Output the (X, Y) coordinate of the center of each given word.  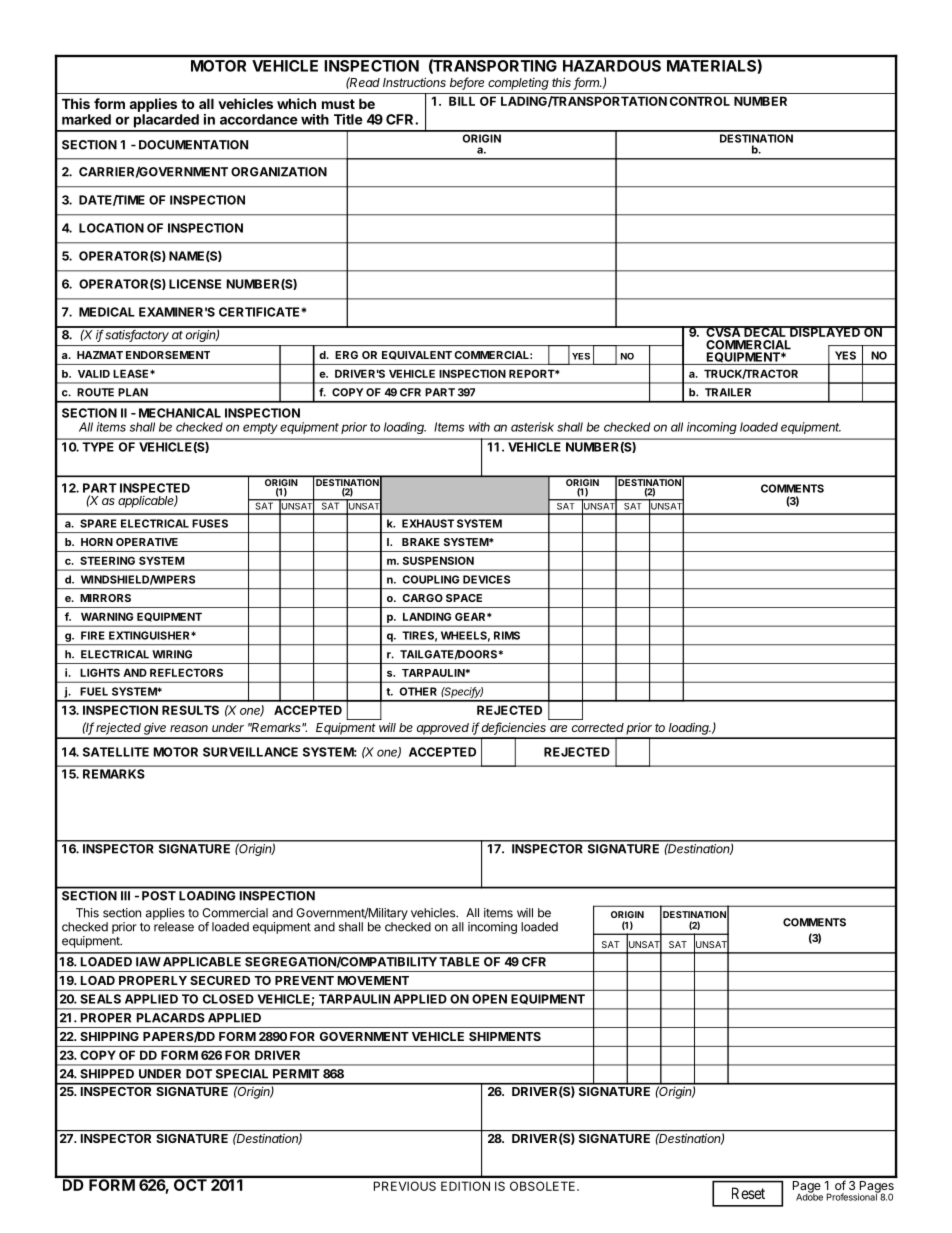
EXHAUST (428, 523)
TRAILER (728, 392)
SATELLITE (116, 752)
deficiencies (514, 728)
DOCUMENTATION (193, 145)
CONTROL (700, 101)
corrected (598, 727)
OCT (190, 1184)
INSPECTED (155, 488)
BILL (462, 101)
